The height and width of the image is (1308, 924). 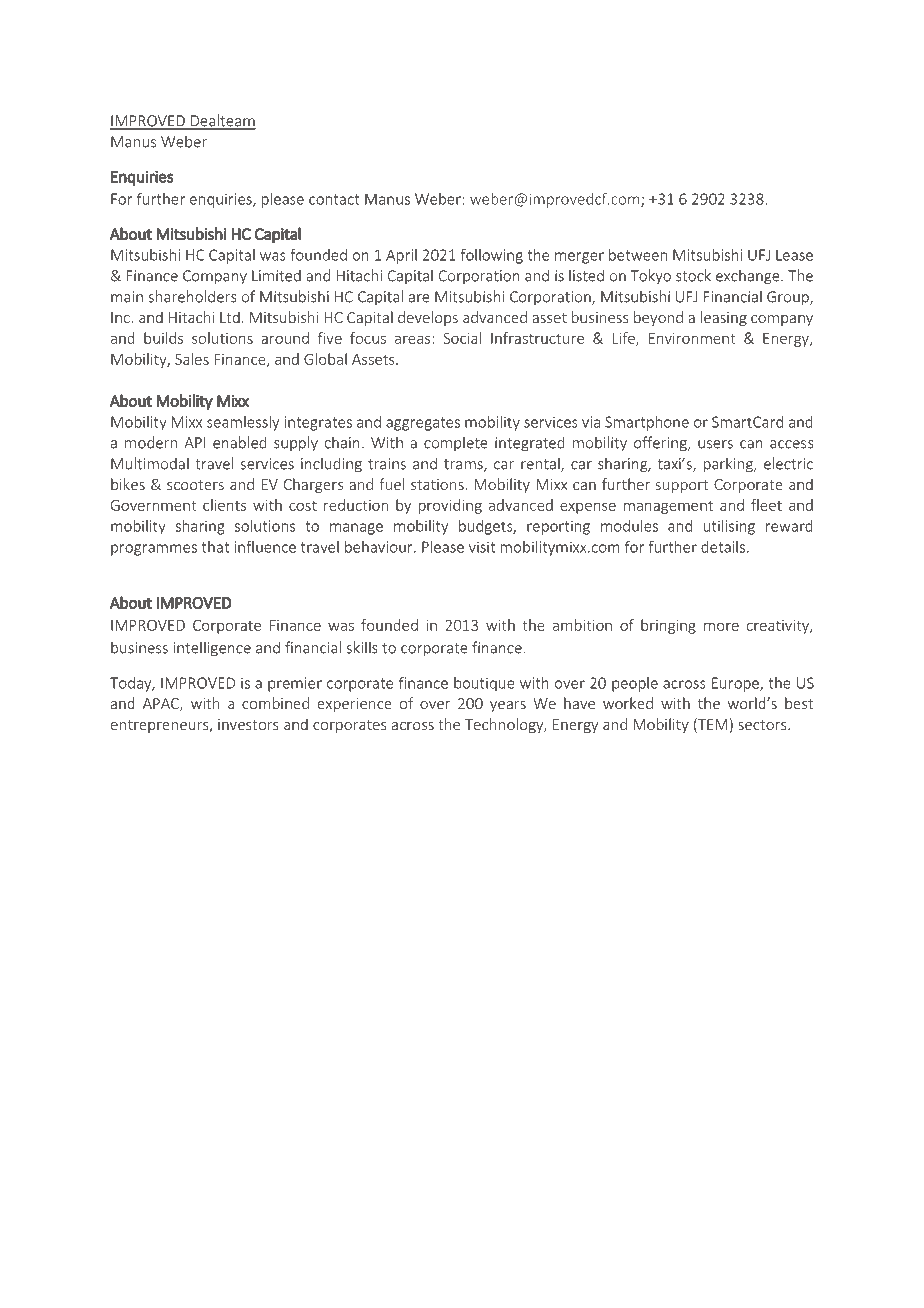 What do you see at coordinates (492, 256) in the image?
I see `following` at bounding box center [492, 256].
